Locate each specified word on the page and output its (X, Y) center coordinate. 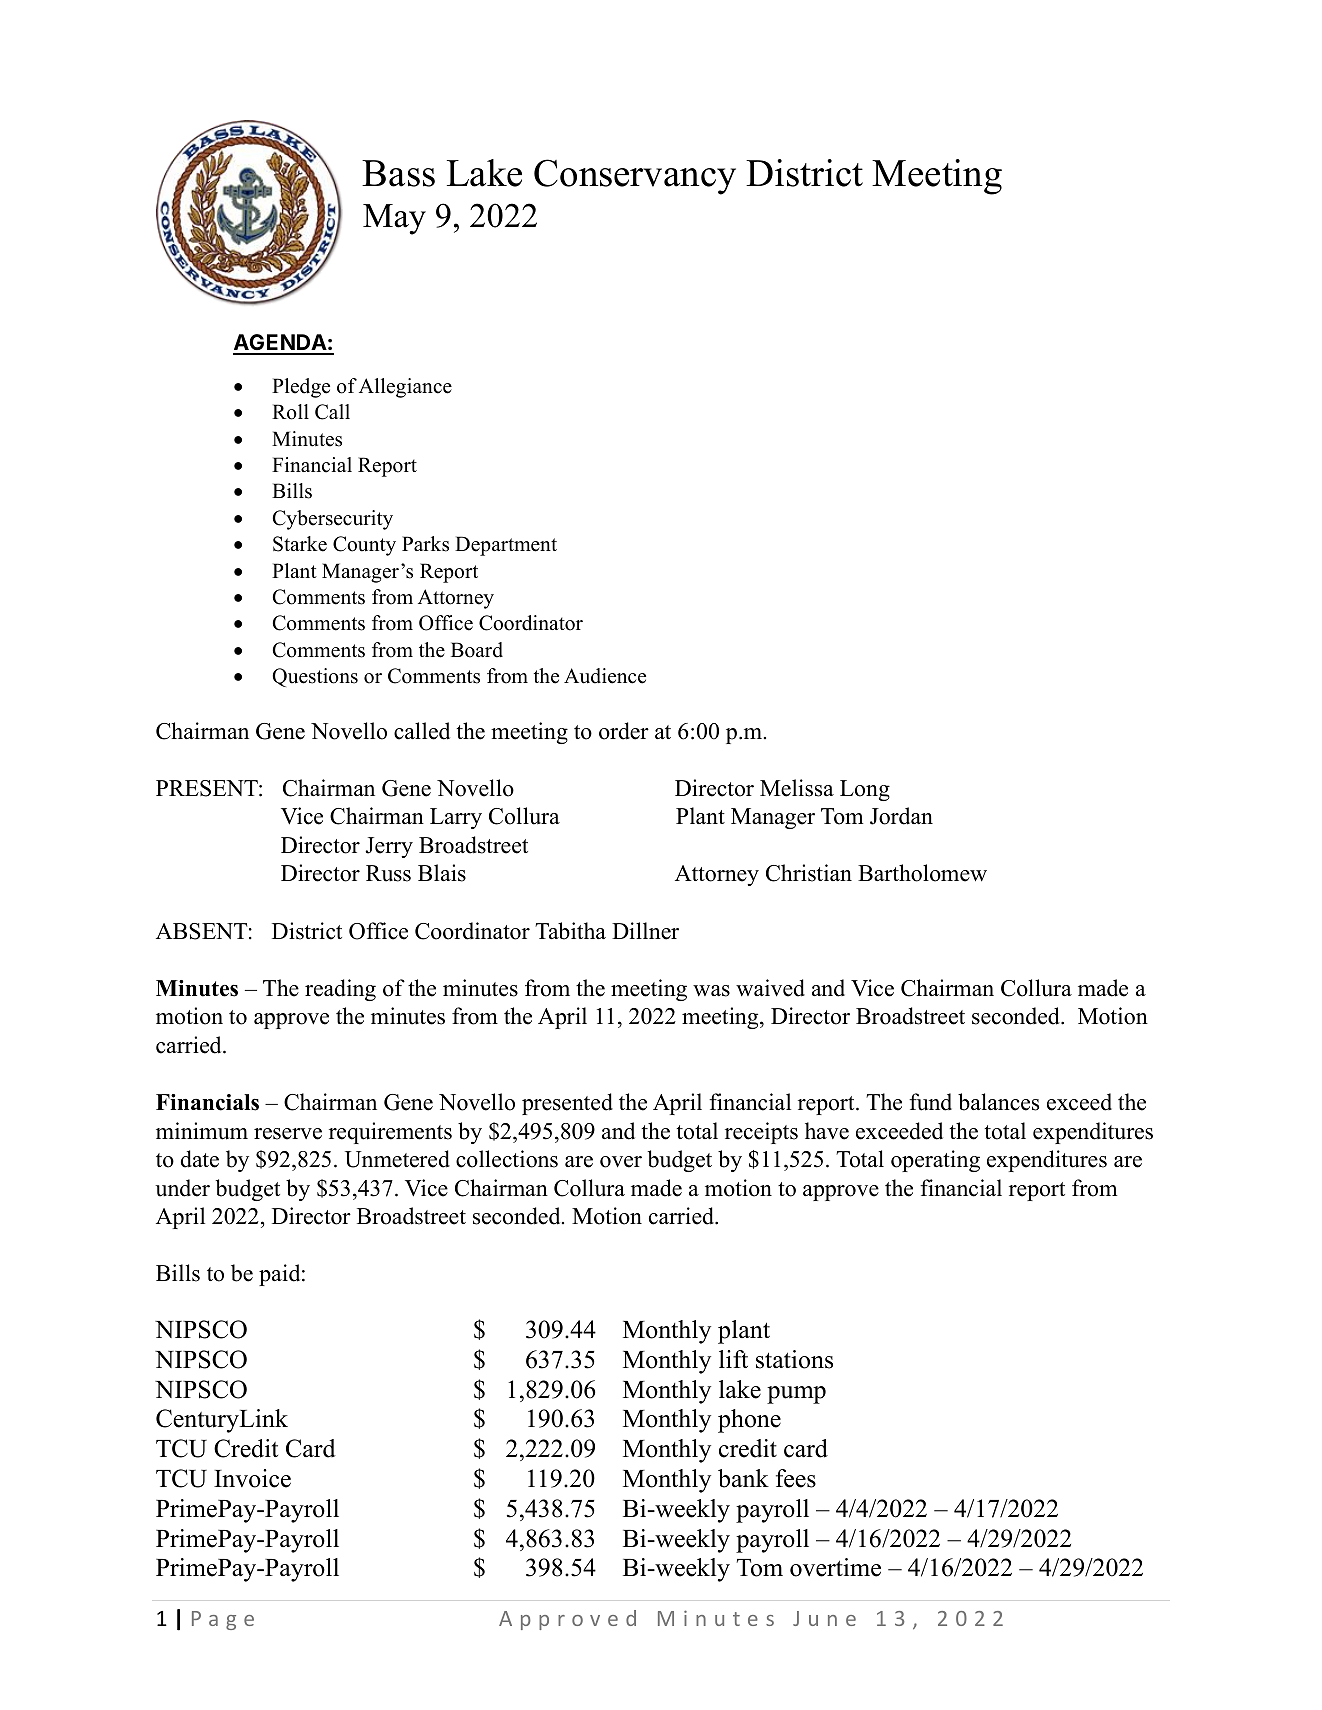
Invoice (252, 1478)
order (624, 731)
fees (796, 1478)
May (394, 219)
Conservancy (635, 177)
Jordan (901, 816)
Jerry (389, 847)
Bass (398, 173)
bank (743, 1478)
